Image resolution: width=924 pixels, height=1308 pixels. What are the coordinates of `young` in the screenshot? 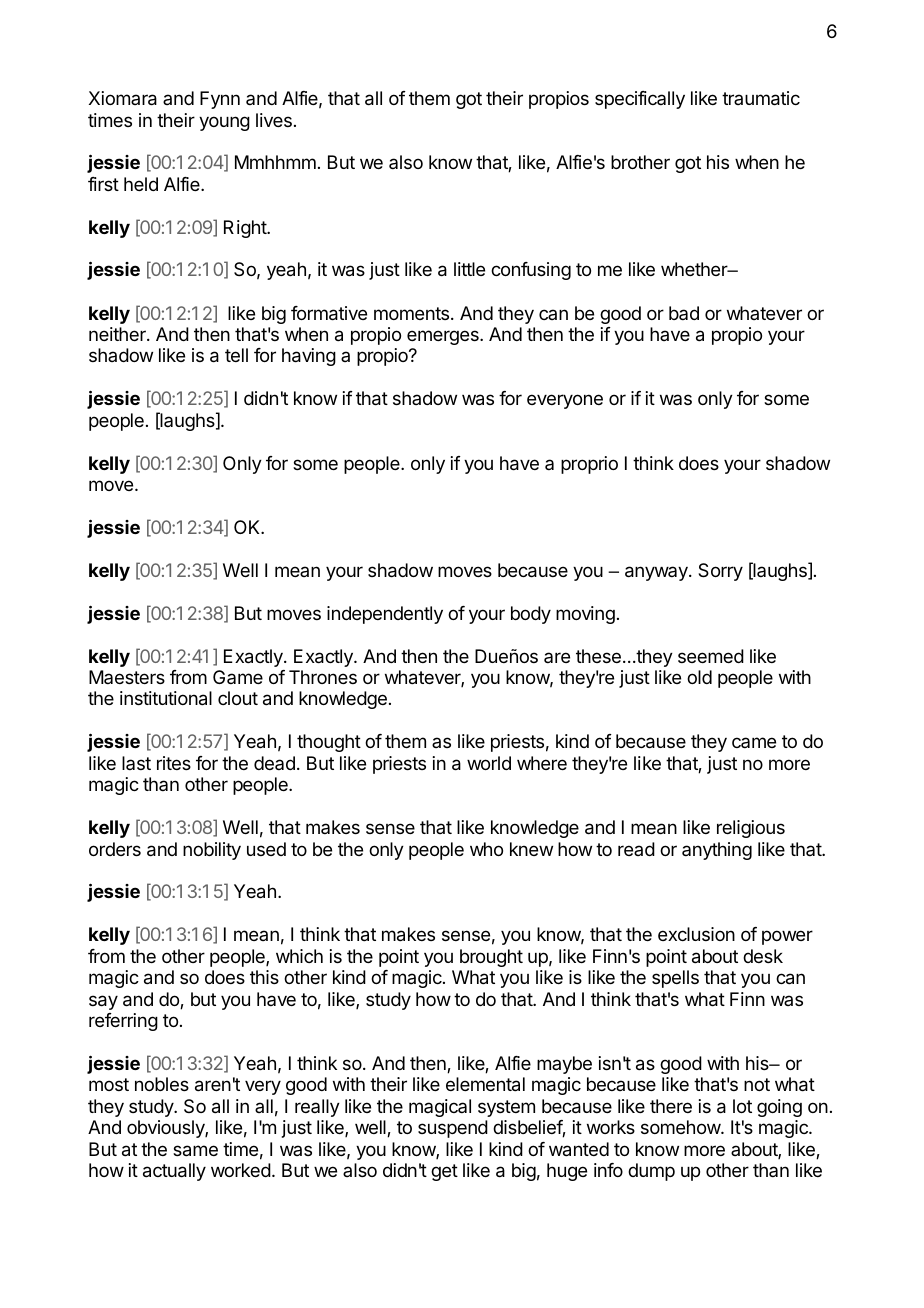 It's located at (224, 123).
